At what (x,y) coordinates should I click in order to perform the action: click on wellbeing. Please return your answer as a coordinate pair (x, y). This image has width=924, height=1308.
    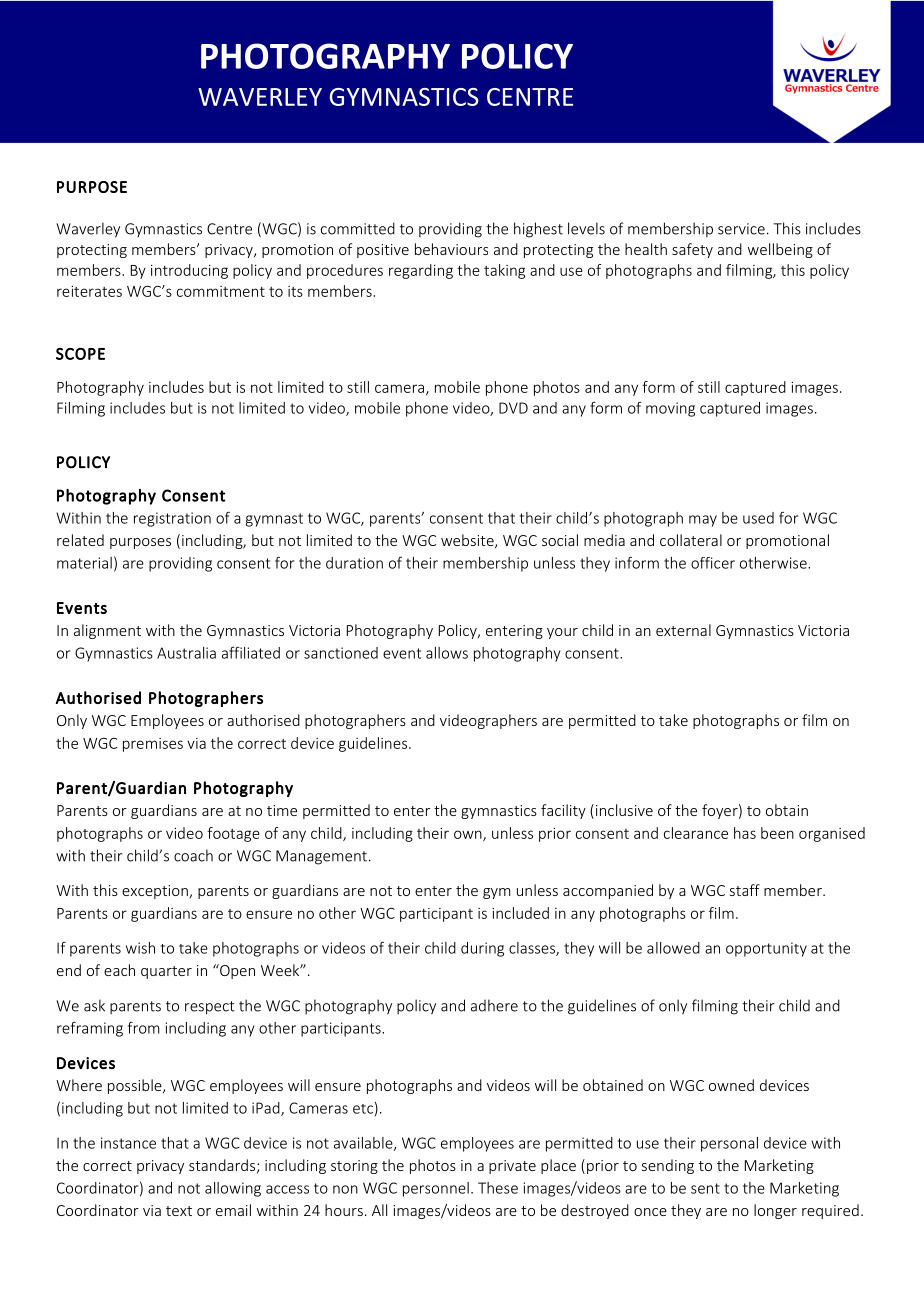
    Looking at the image, I should click on (780, 250).
